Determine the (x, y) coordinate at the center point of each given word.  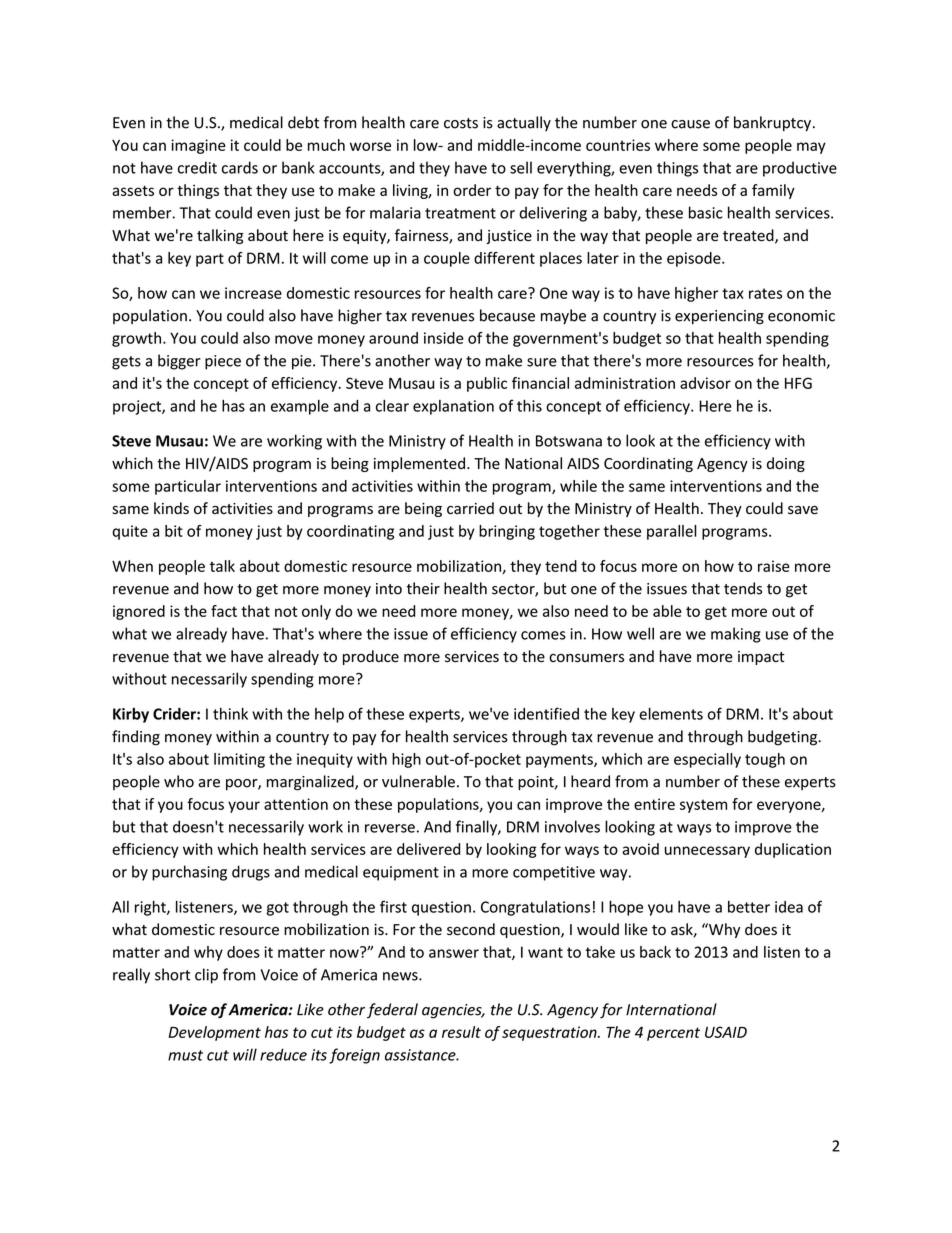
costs (461, 123)
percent (673, 1034)
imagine (198, 146)
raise (774, 566)
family (773, 191)
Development (215, 1033)
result (461, 1032)
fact (224, 611)
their (423, 588)
